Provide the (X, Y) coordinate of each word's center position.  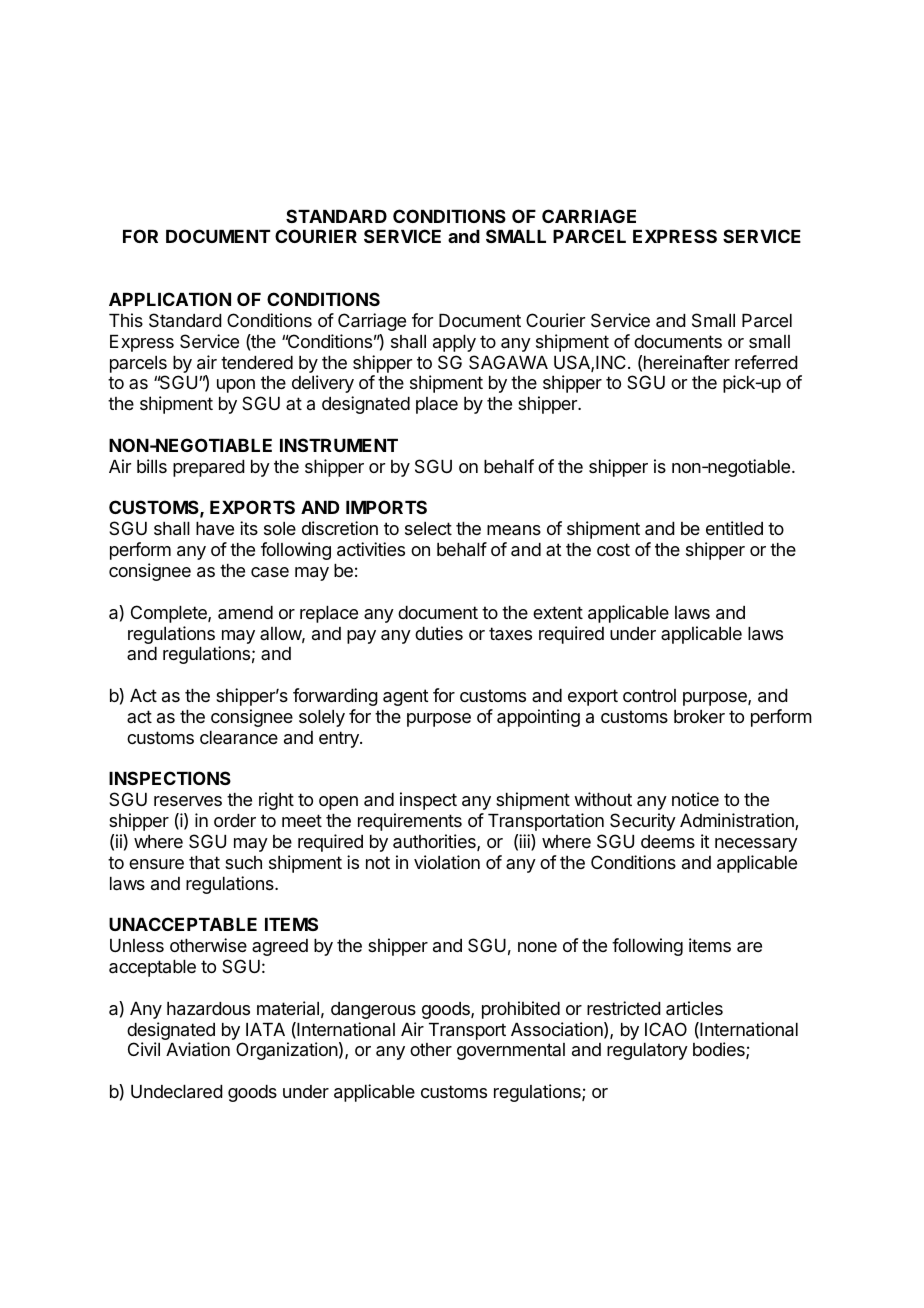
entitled (734, 528)
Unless (137, 945)
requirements (410, 822)
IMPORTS (386, 507)
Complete (170, 614)
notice (695, 799)
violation (447, 862)
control (649, 695)
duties (439, 633)
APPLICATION (170, 299)
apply (454, 343)
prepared (209, 468)
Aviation (198, 1049)
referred (766, 362)
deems (668, 841)
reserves (188, 801)
